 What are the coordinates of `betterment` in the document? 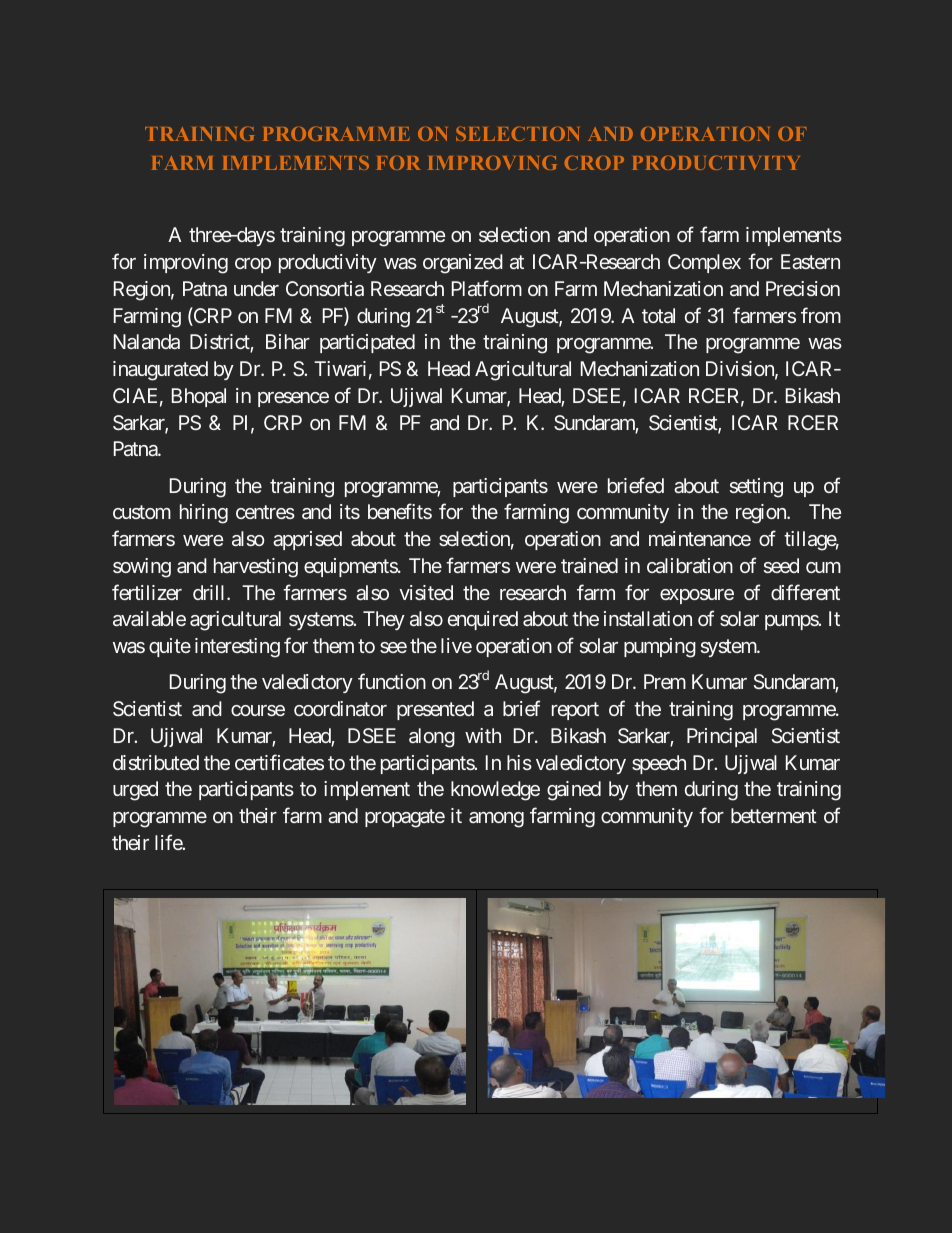 It's located at (774, 815).
